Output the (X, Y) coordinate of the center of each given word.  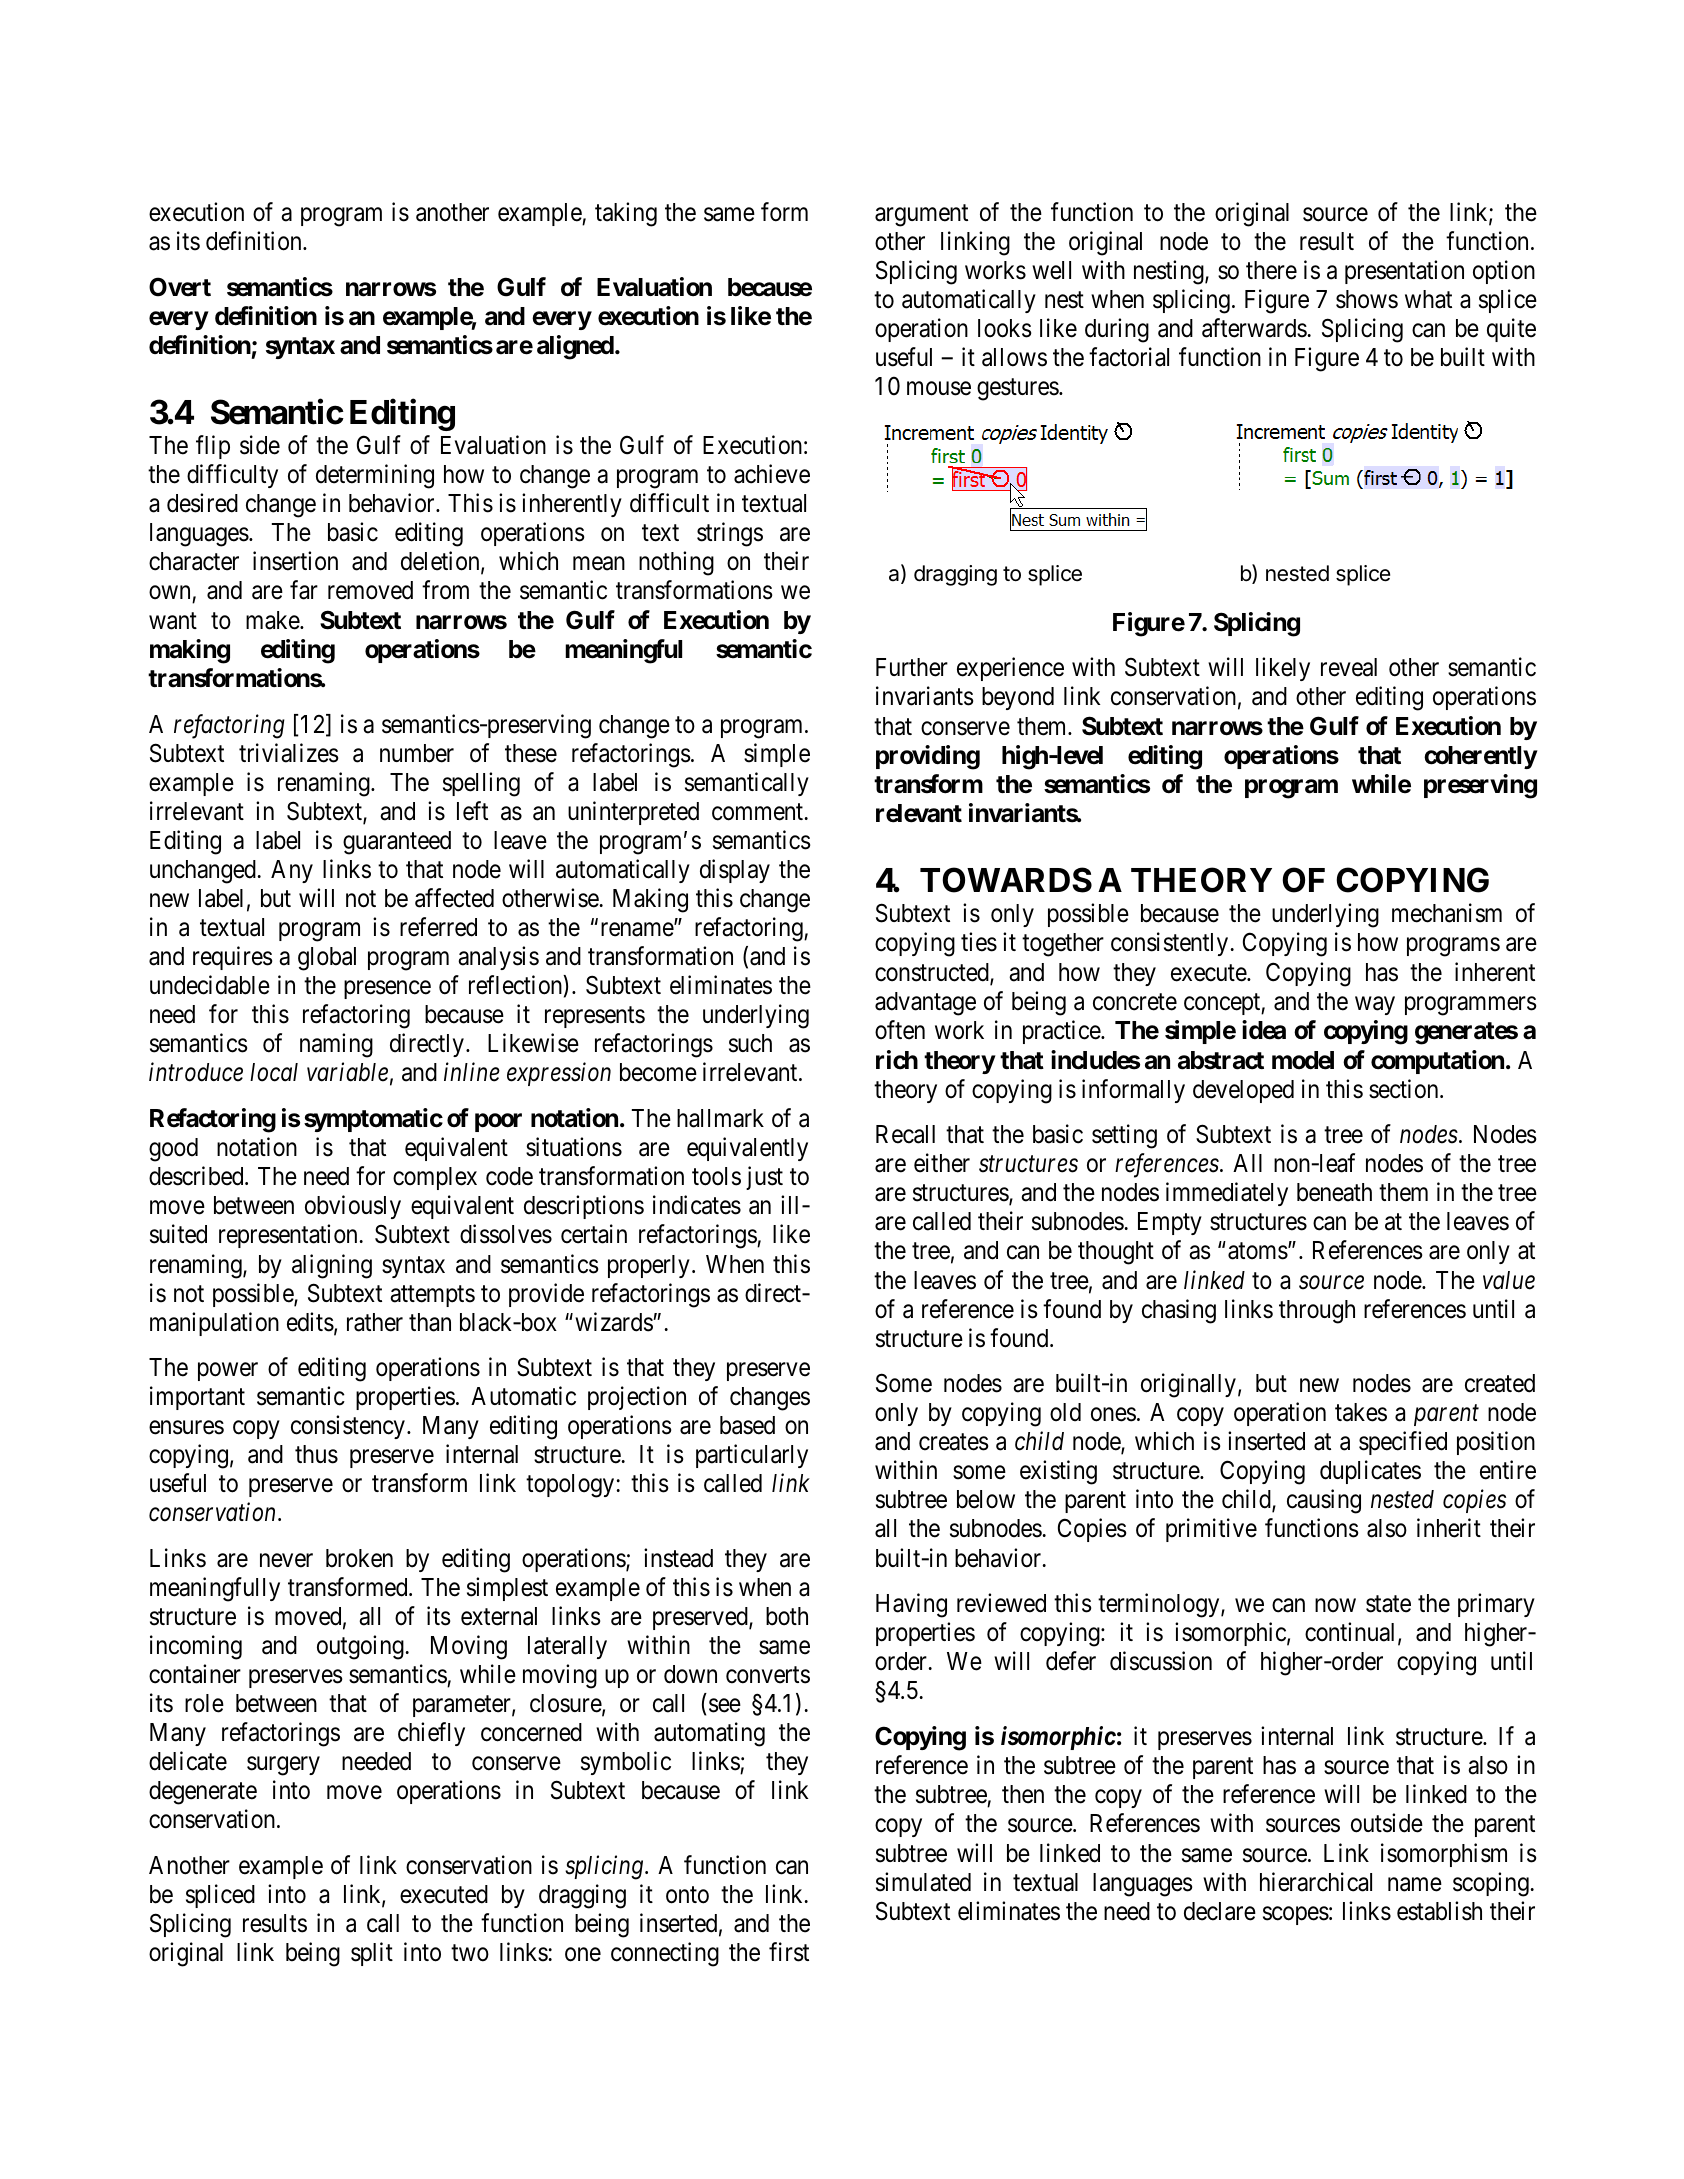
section (1405, 1089)
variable (347, 1072)
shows (1367, 299)
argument (921, 215)
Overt (180, 287)
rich (897, 1060)
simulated (923, 1882)
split (372, 1954)
